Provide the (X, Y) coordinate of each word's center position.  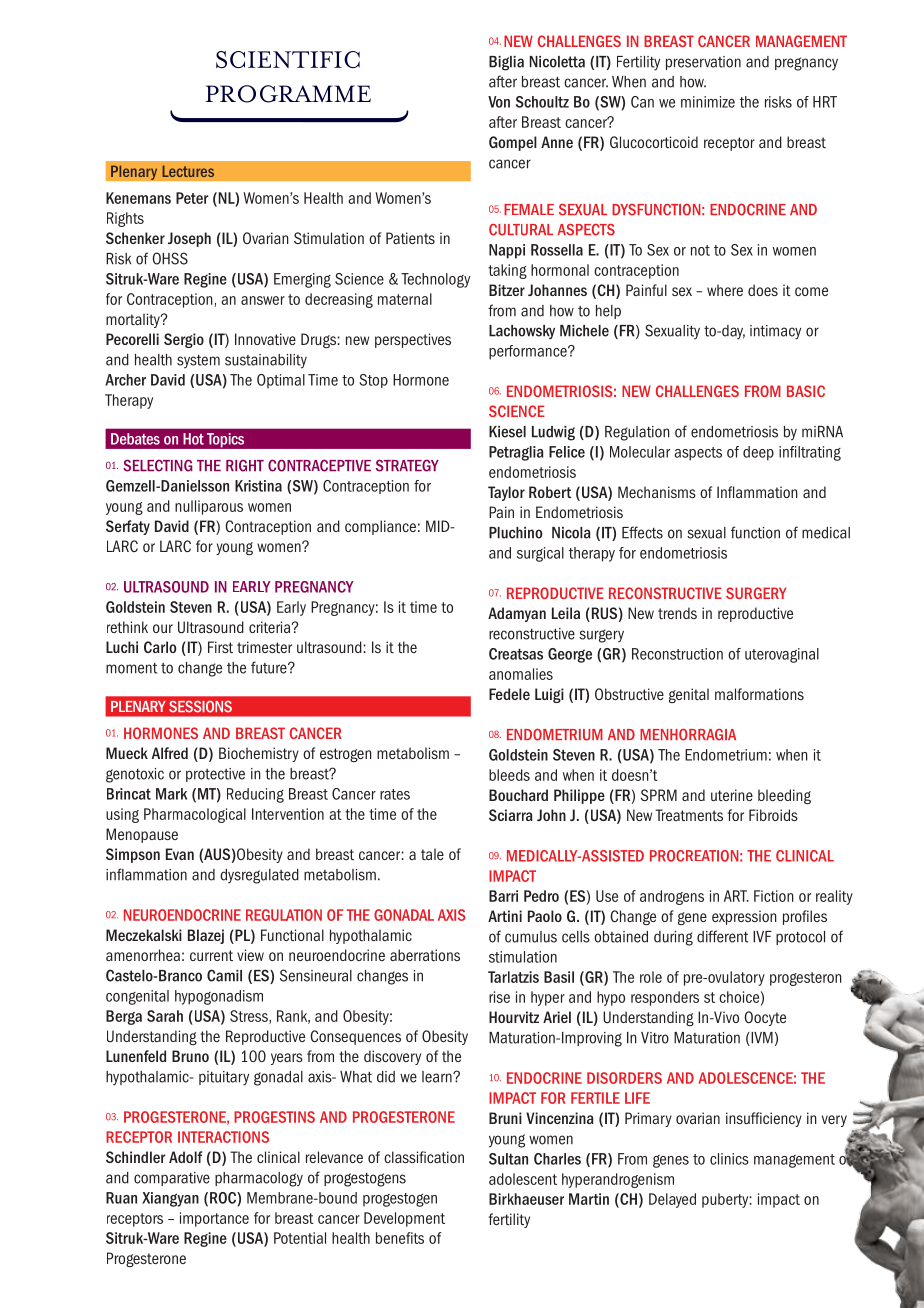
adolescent (523, 1179)
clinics (729, 1159)
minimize (708, 102)
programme (288, 94)
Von (499, 102)
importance (214, 1219)
